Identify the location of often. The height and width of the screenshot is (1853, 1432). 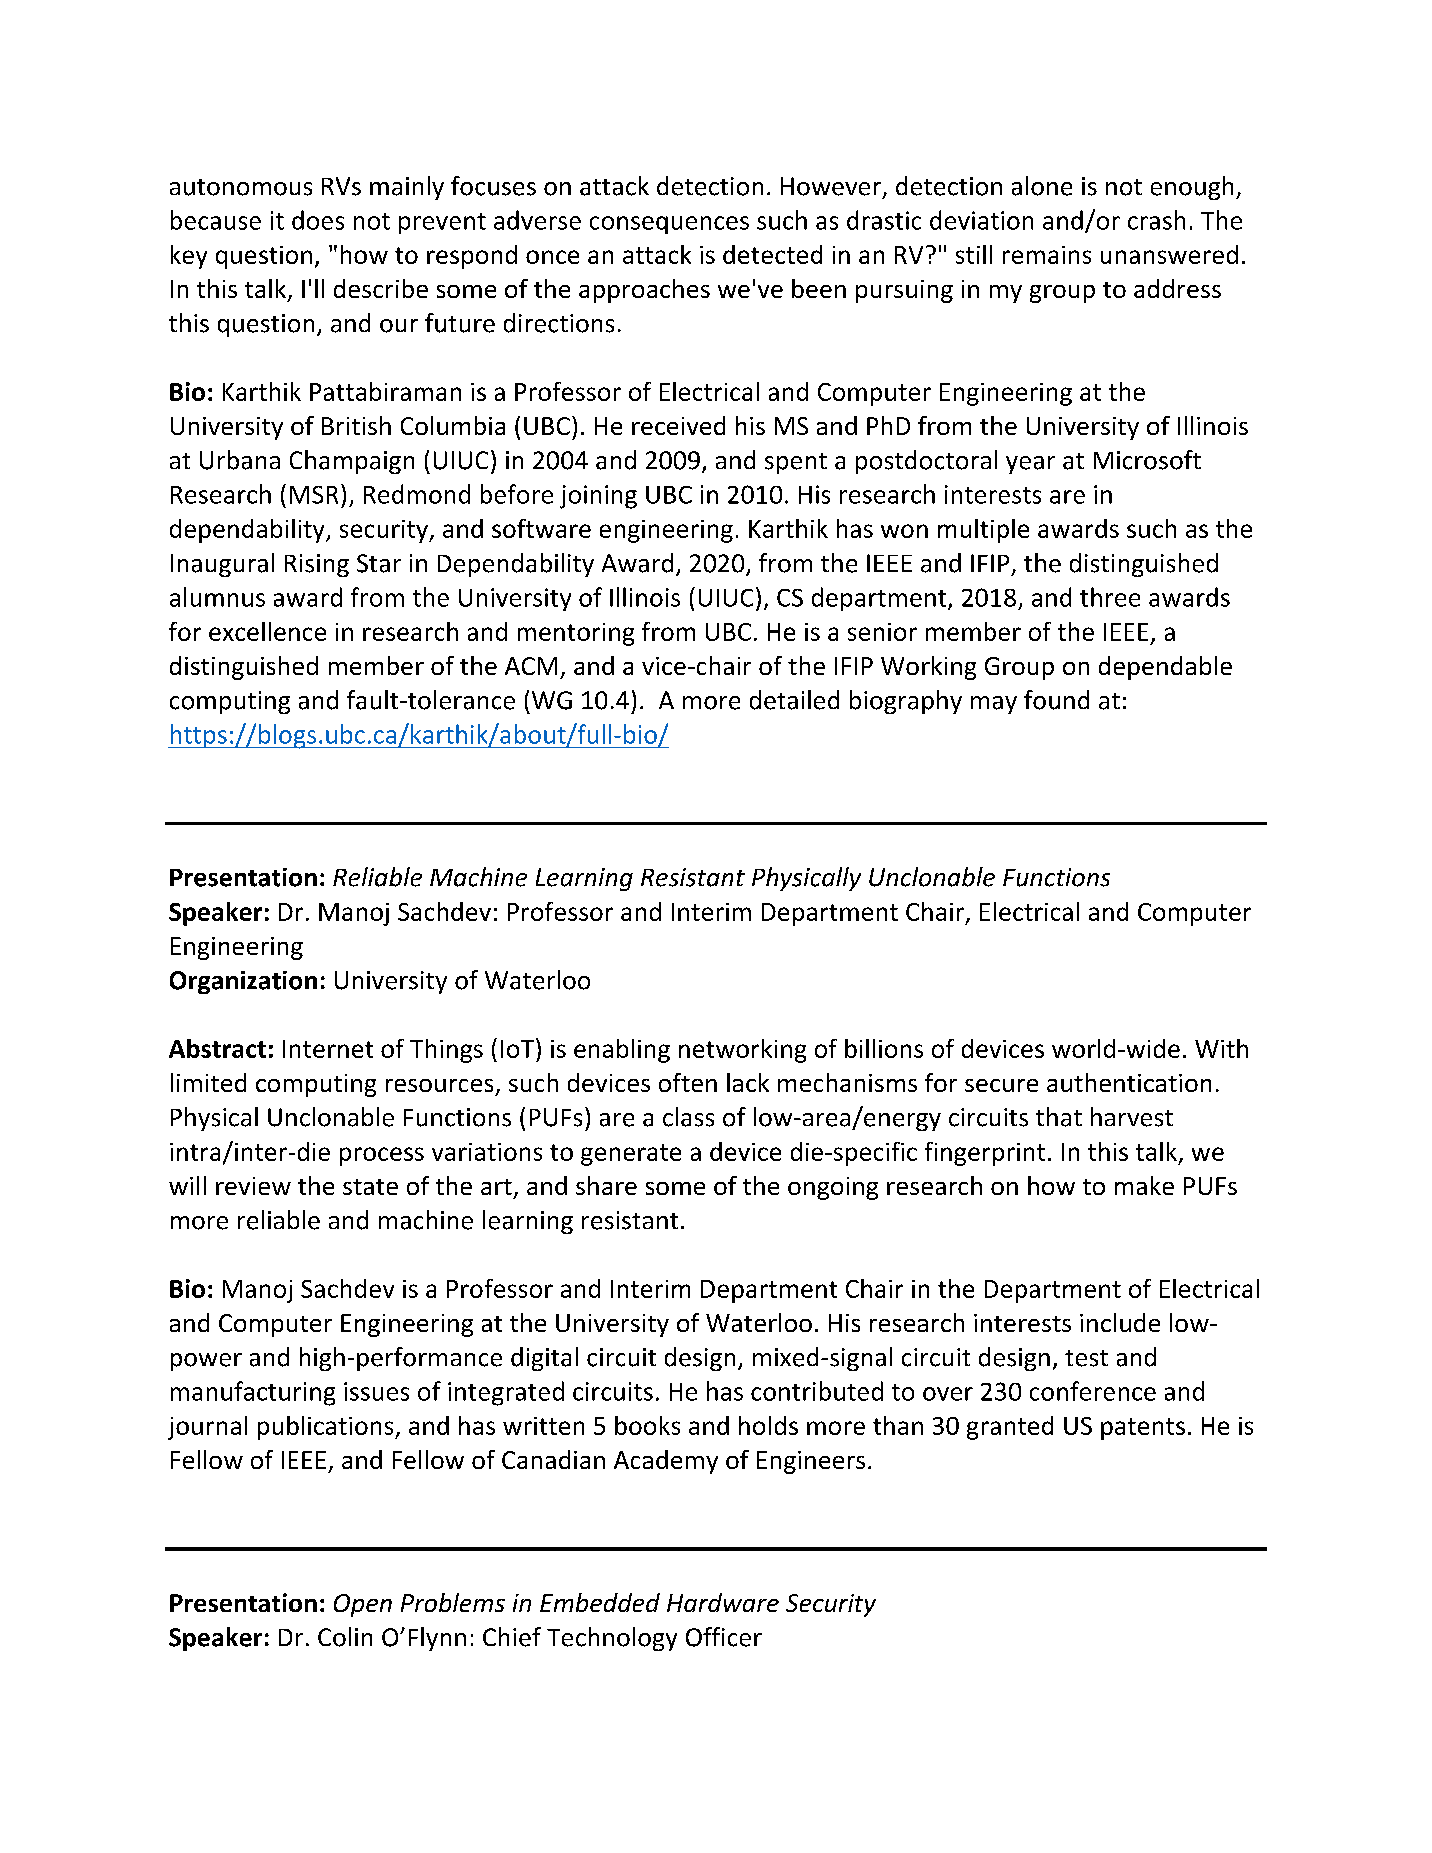
(688, 1082).
